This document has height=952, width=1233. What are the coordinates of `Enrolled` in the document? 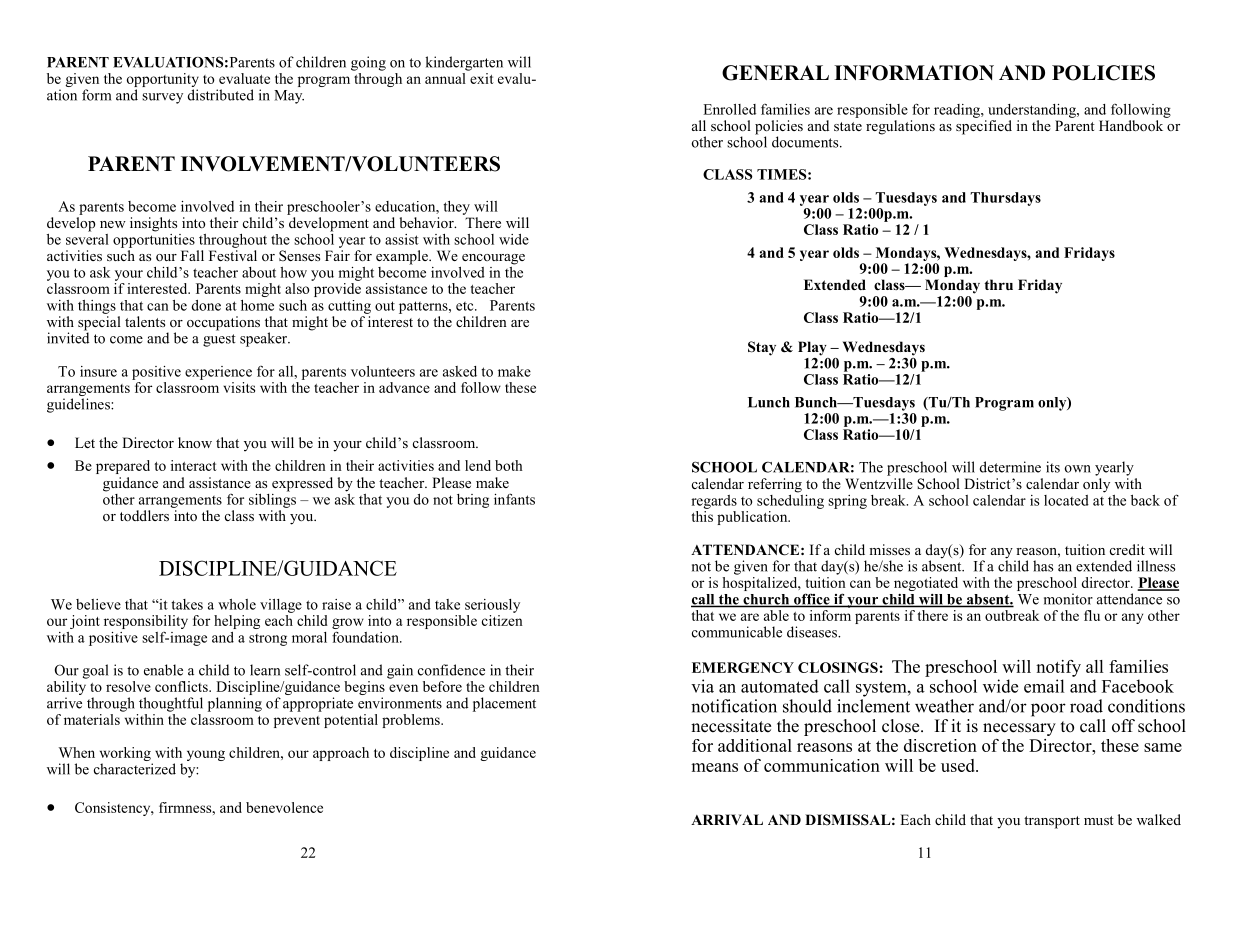 It's located at (729, 109).
